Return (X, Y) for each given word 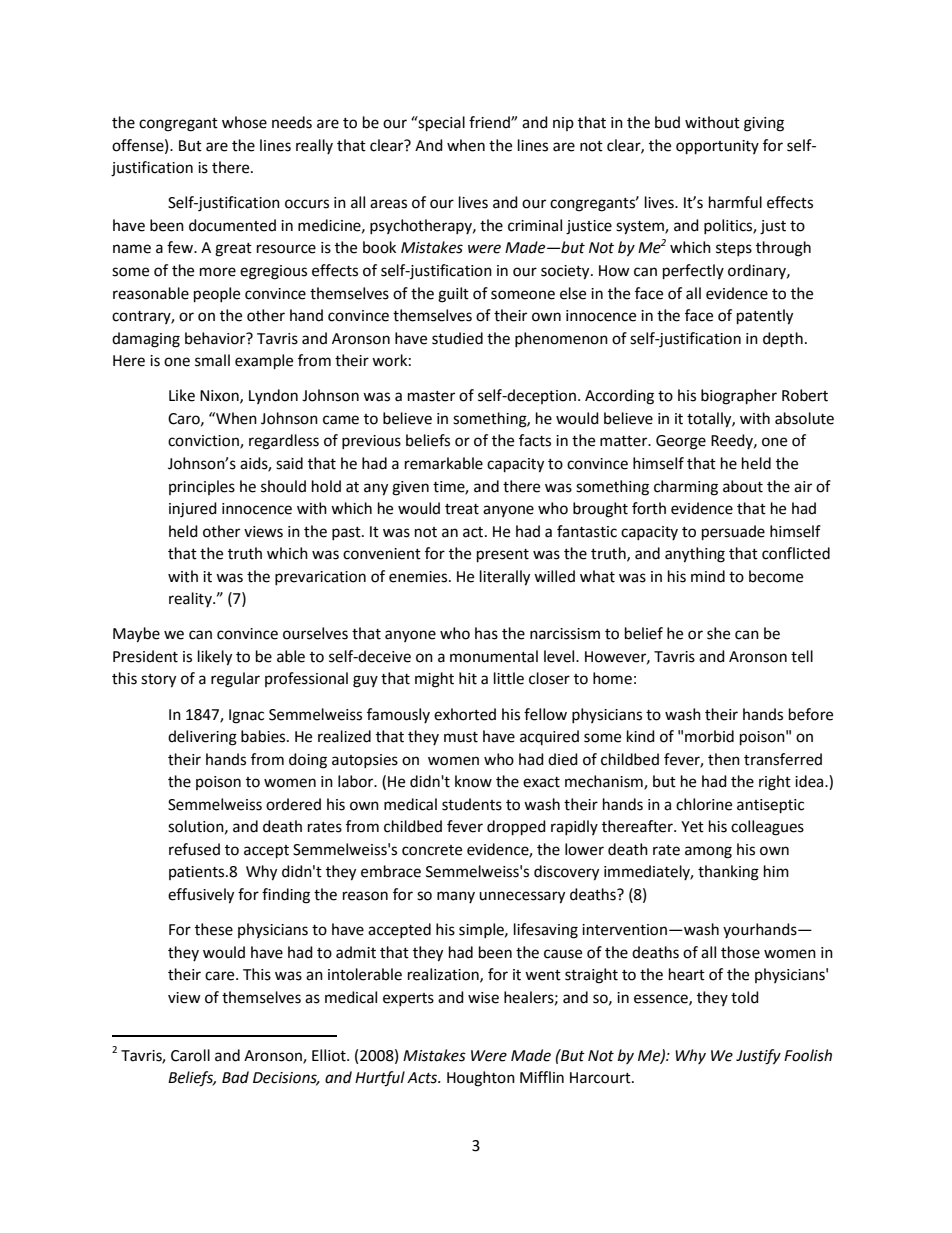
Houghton (481, 1079)
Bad (235, 1077)
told (745, 997)
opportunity (717, 147)
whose (244, 122)
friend (490, 122)
